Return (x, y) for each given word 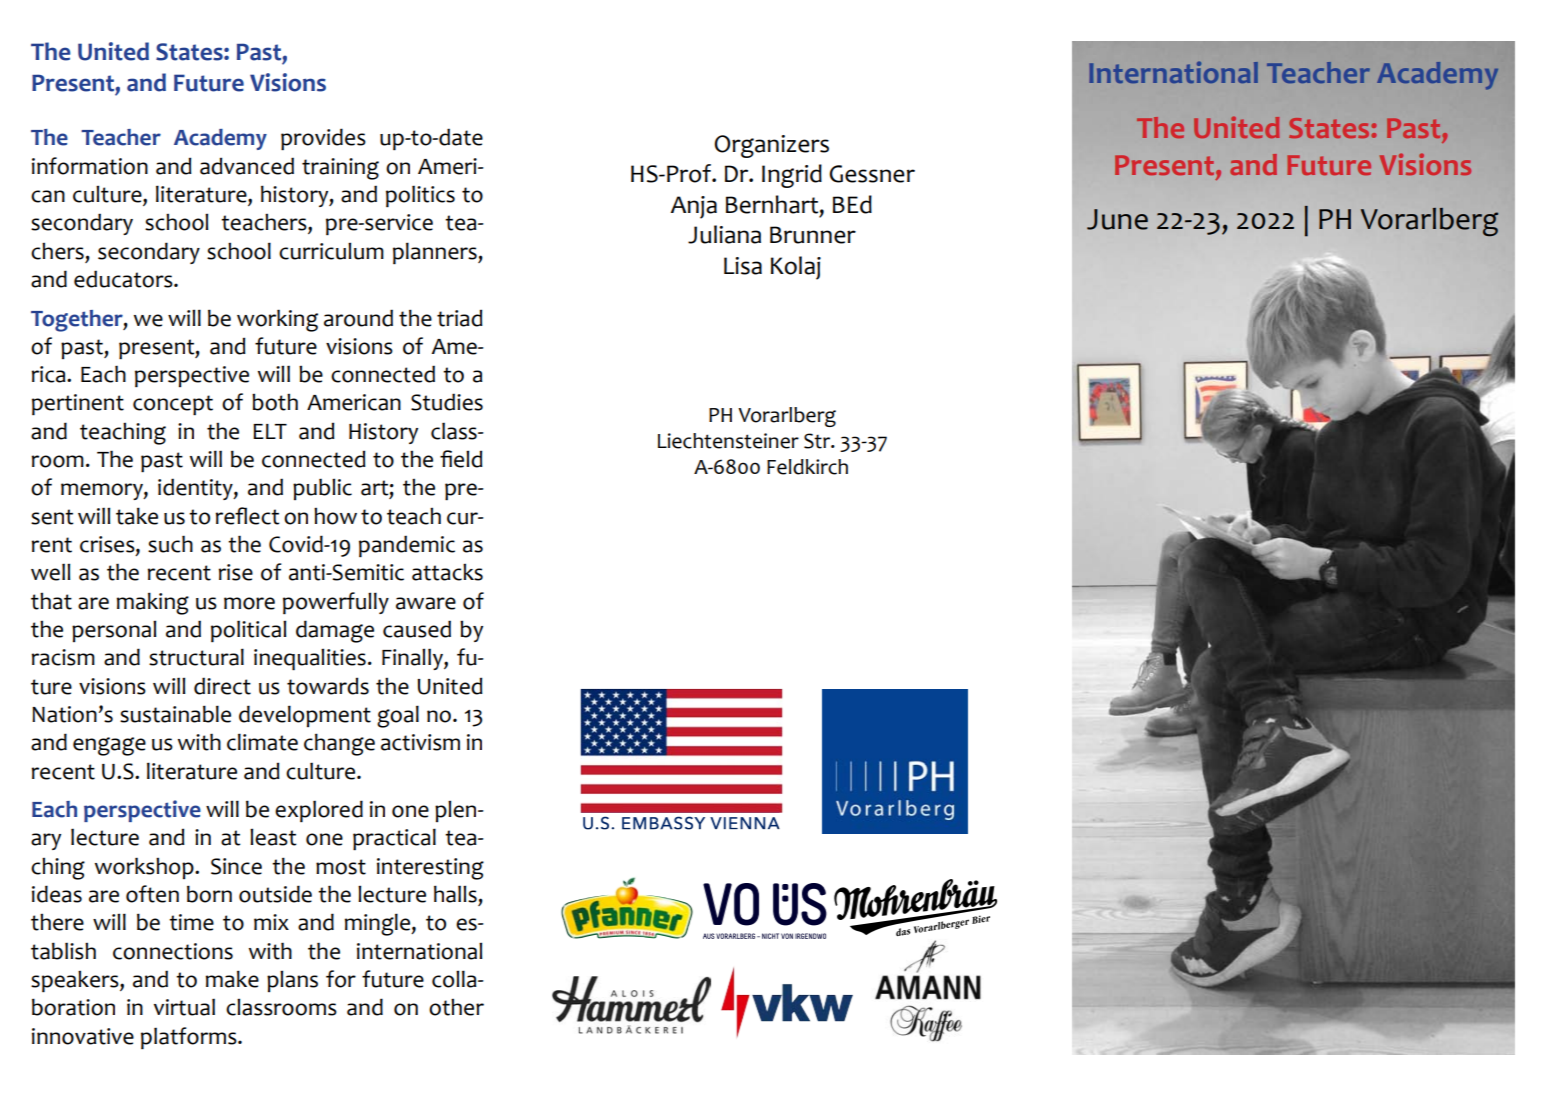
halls (455, 894)
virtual (184, 1007)
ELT (270, 431)
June (1117, 219)
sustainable (175, 714)
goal (398, 716)
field (461, 459)
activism (420, 742)
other (456, 1007)
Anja (694, 207)
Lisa (743, 266)
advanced (247, 166)
